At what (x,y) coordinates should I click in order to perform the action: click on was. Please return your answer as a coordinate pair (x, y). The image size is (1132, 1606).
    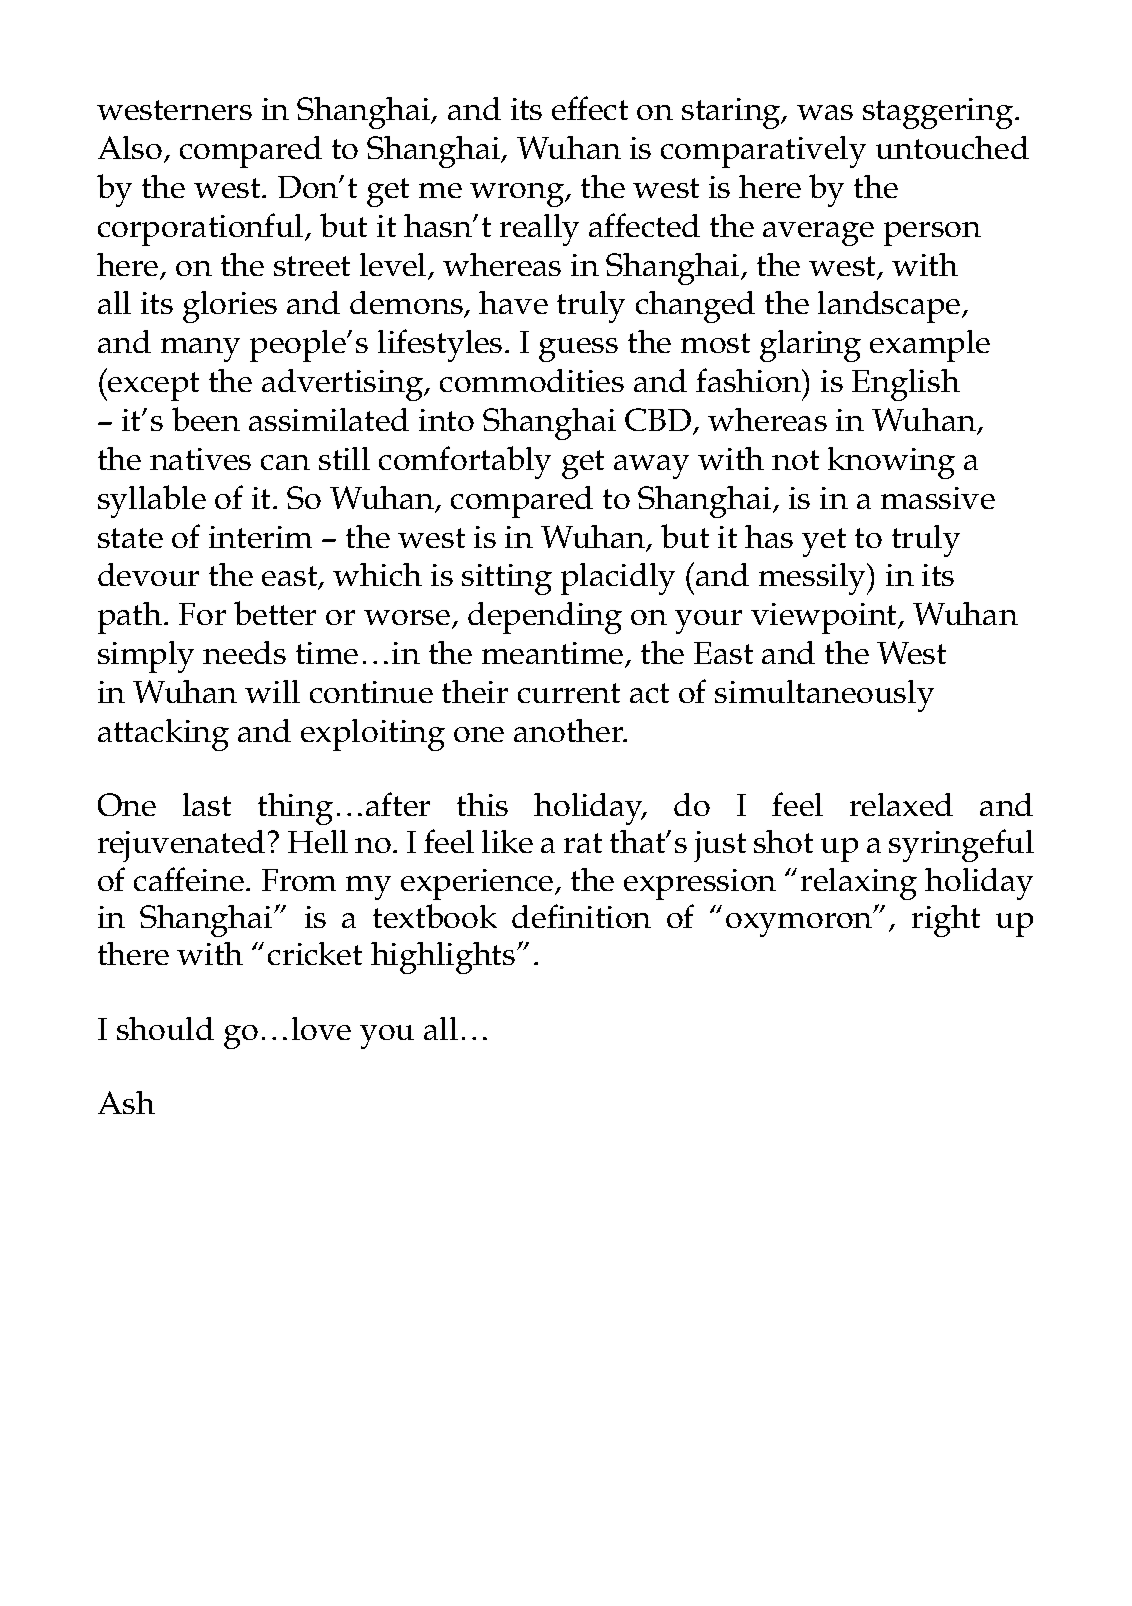
    Looking at the image, I should click on (825, 112).
